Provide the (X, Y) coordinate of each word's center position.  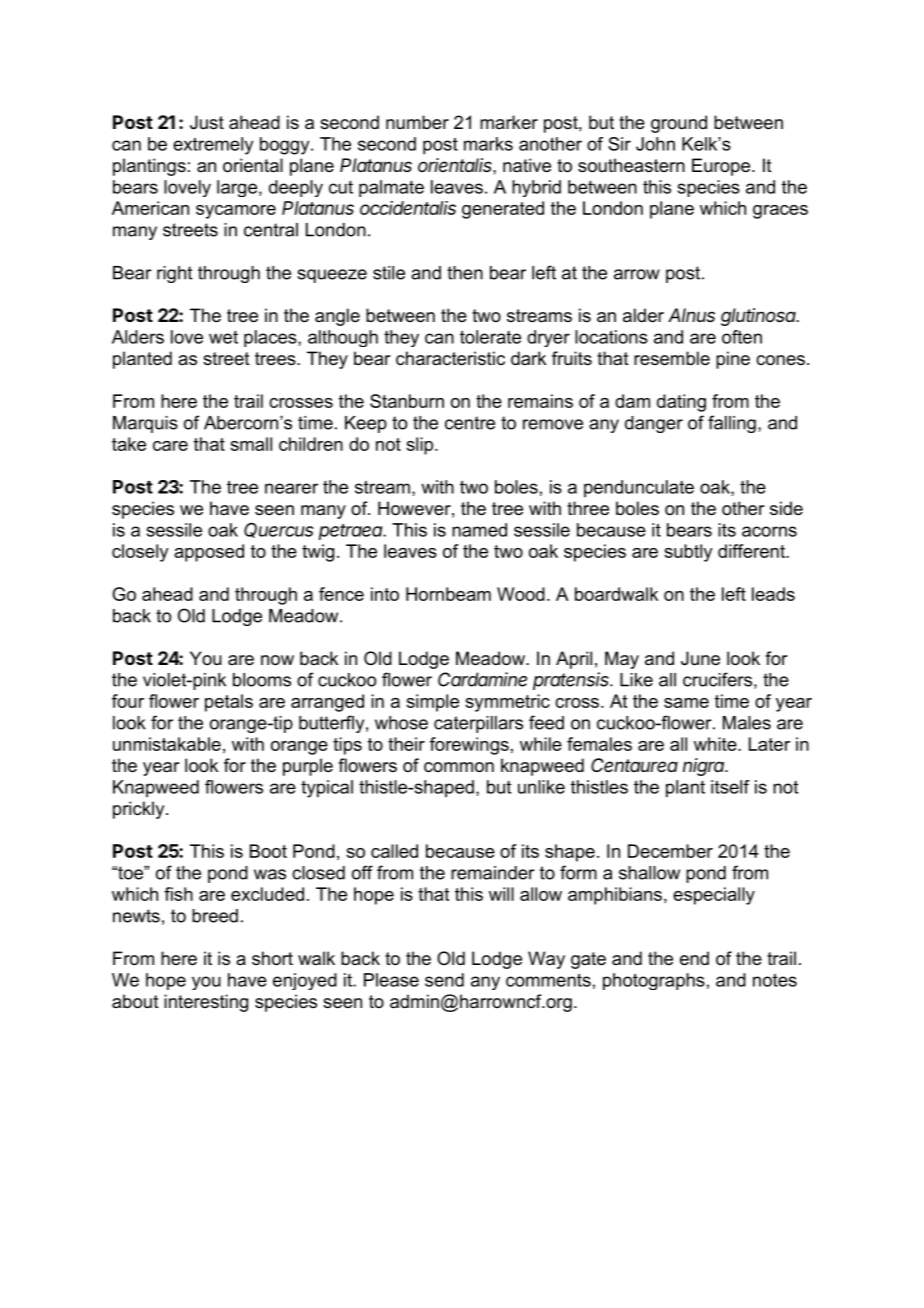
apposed (209, 553)
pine (733, 360)
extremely (213, 146)
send (444, 980)
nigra (704, 767)
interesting (206, 1003)
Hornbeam (448, 594)
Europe (722, 167)
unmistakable (167, 744)
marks (488, 144)
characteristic (450, 358)
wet (223, 337)
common (459, 767)
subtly (688, 553)
